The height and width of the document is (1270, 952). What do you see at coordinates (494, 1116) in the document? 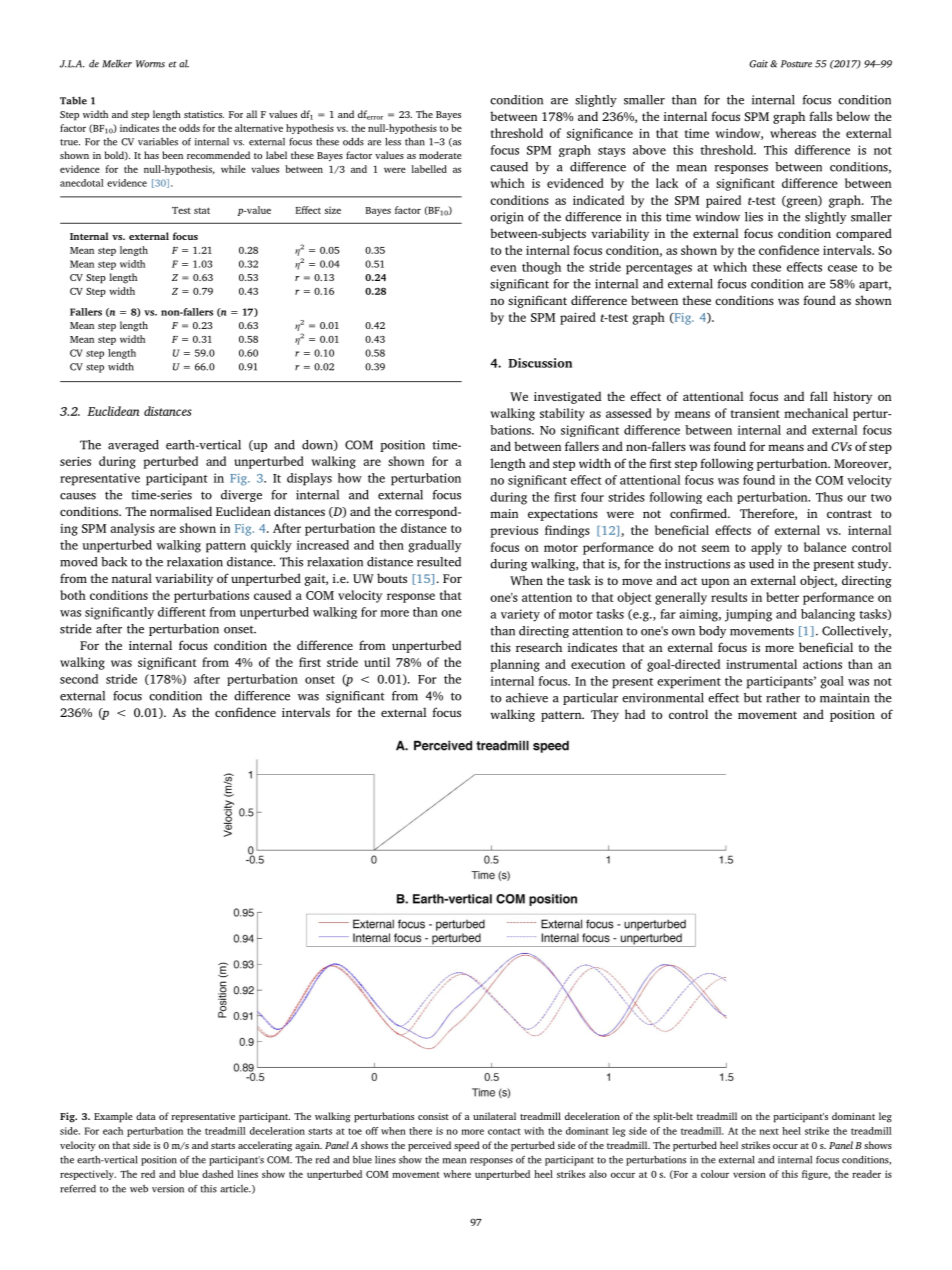
I see `unilateral` at bounding box center [494, 1116].
